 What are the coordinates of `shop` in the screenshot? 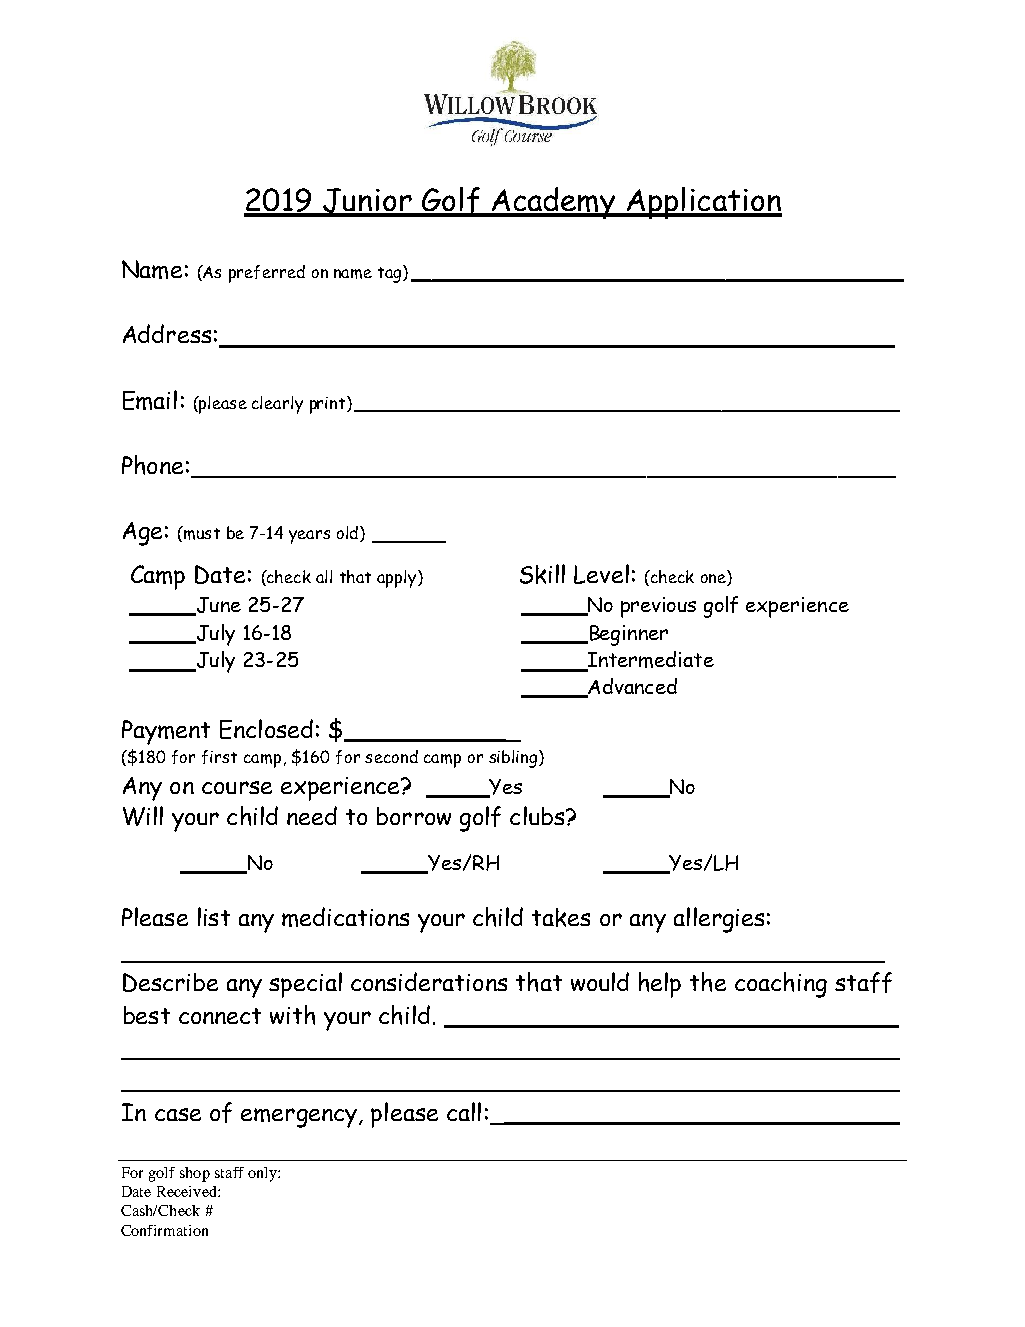 It's located at (195, 1174).
